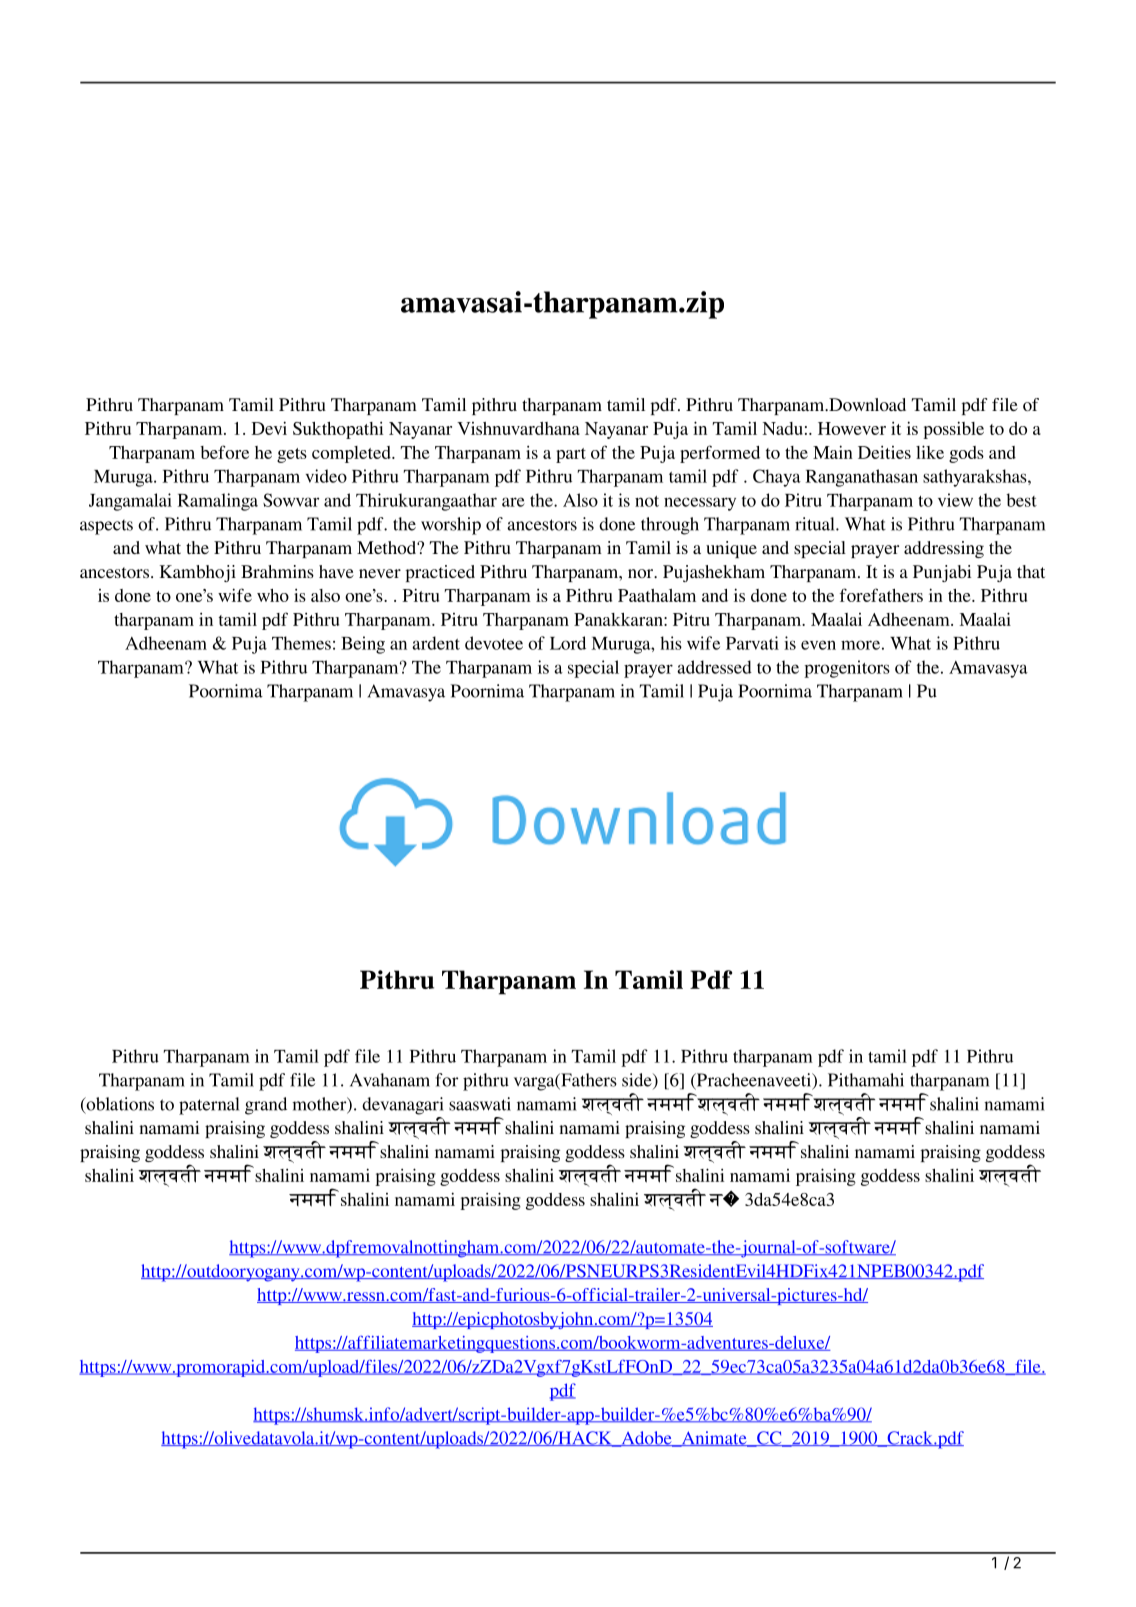 This page has height=1607, width=1136. What do you see at coordinates (930, 452) in the page?
I see `like` at bounding box center [930, 452].
